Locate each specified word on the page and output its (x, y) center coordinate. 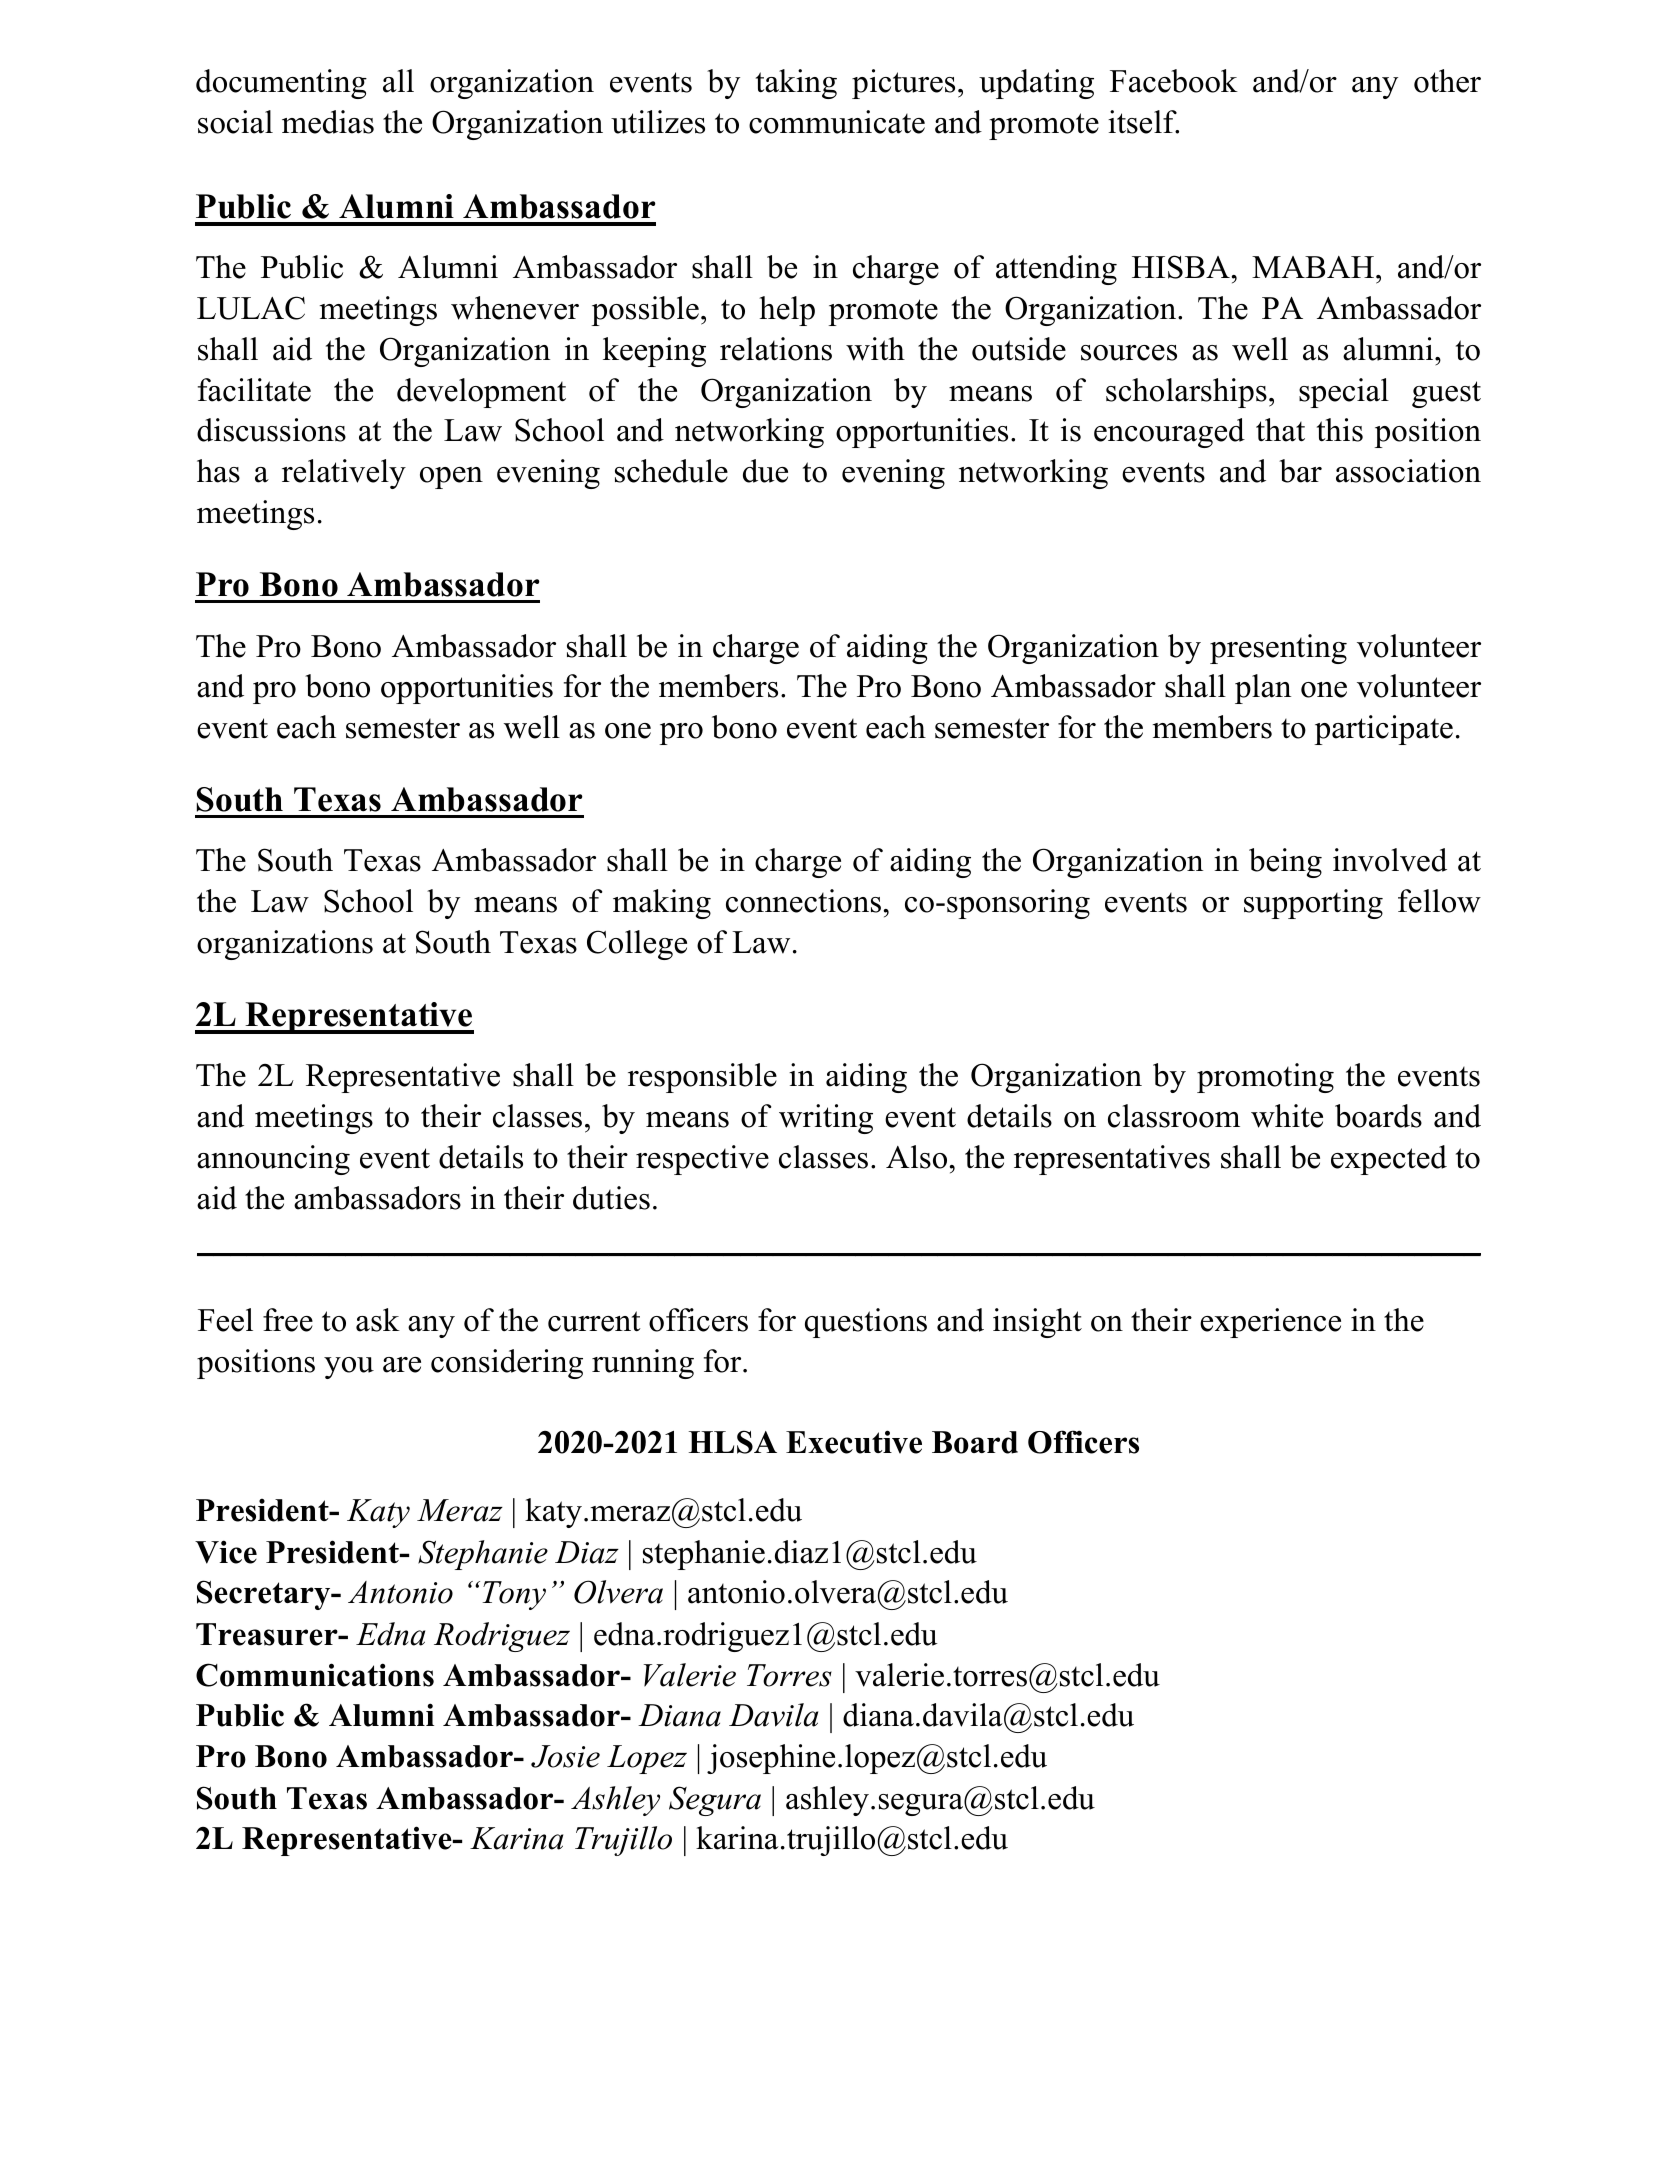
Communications (315, 1675)
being (1285, 863)
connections (803, 901)
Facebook (1174, 81)
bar (1300, 471)
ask (378, 1320)
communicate (837, 122)
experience (1270, 1323)
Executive (854, 1442)
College (637, 945)
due (765, 471)
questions (866, 1323)
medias (328, 122)
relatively (344, 474)
